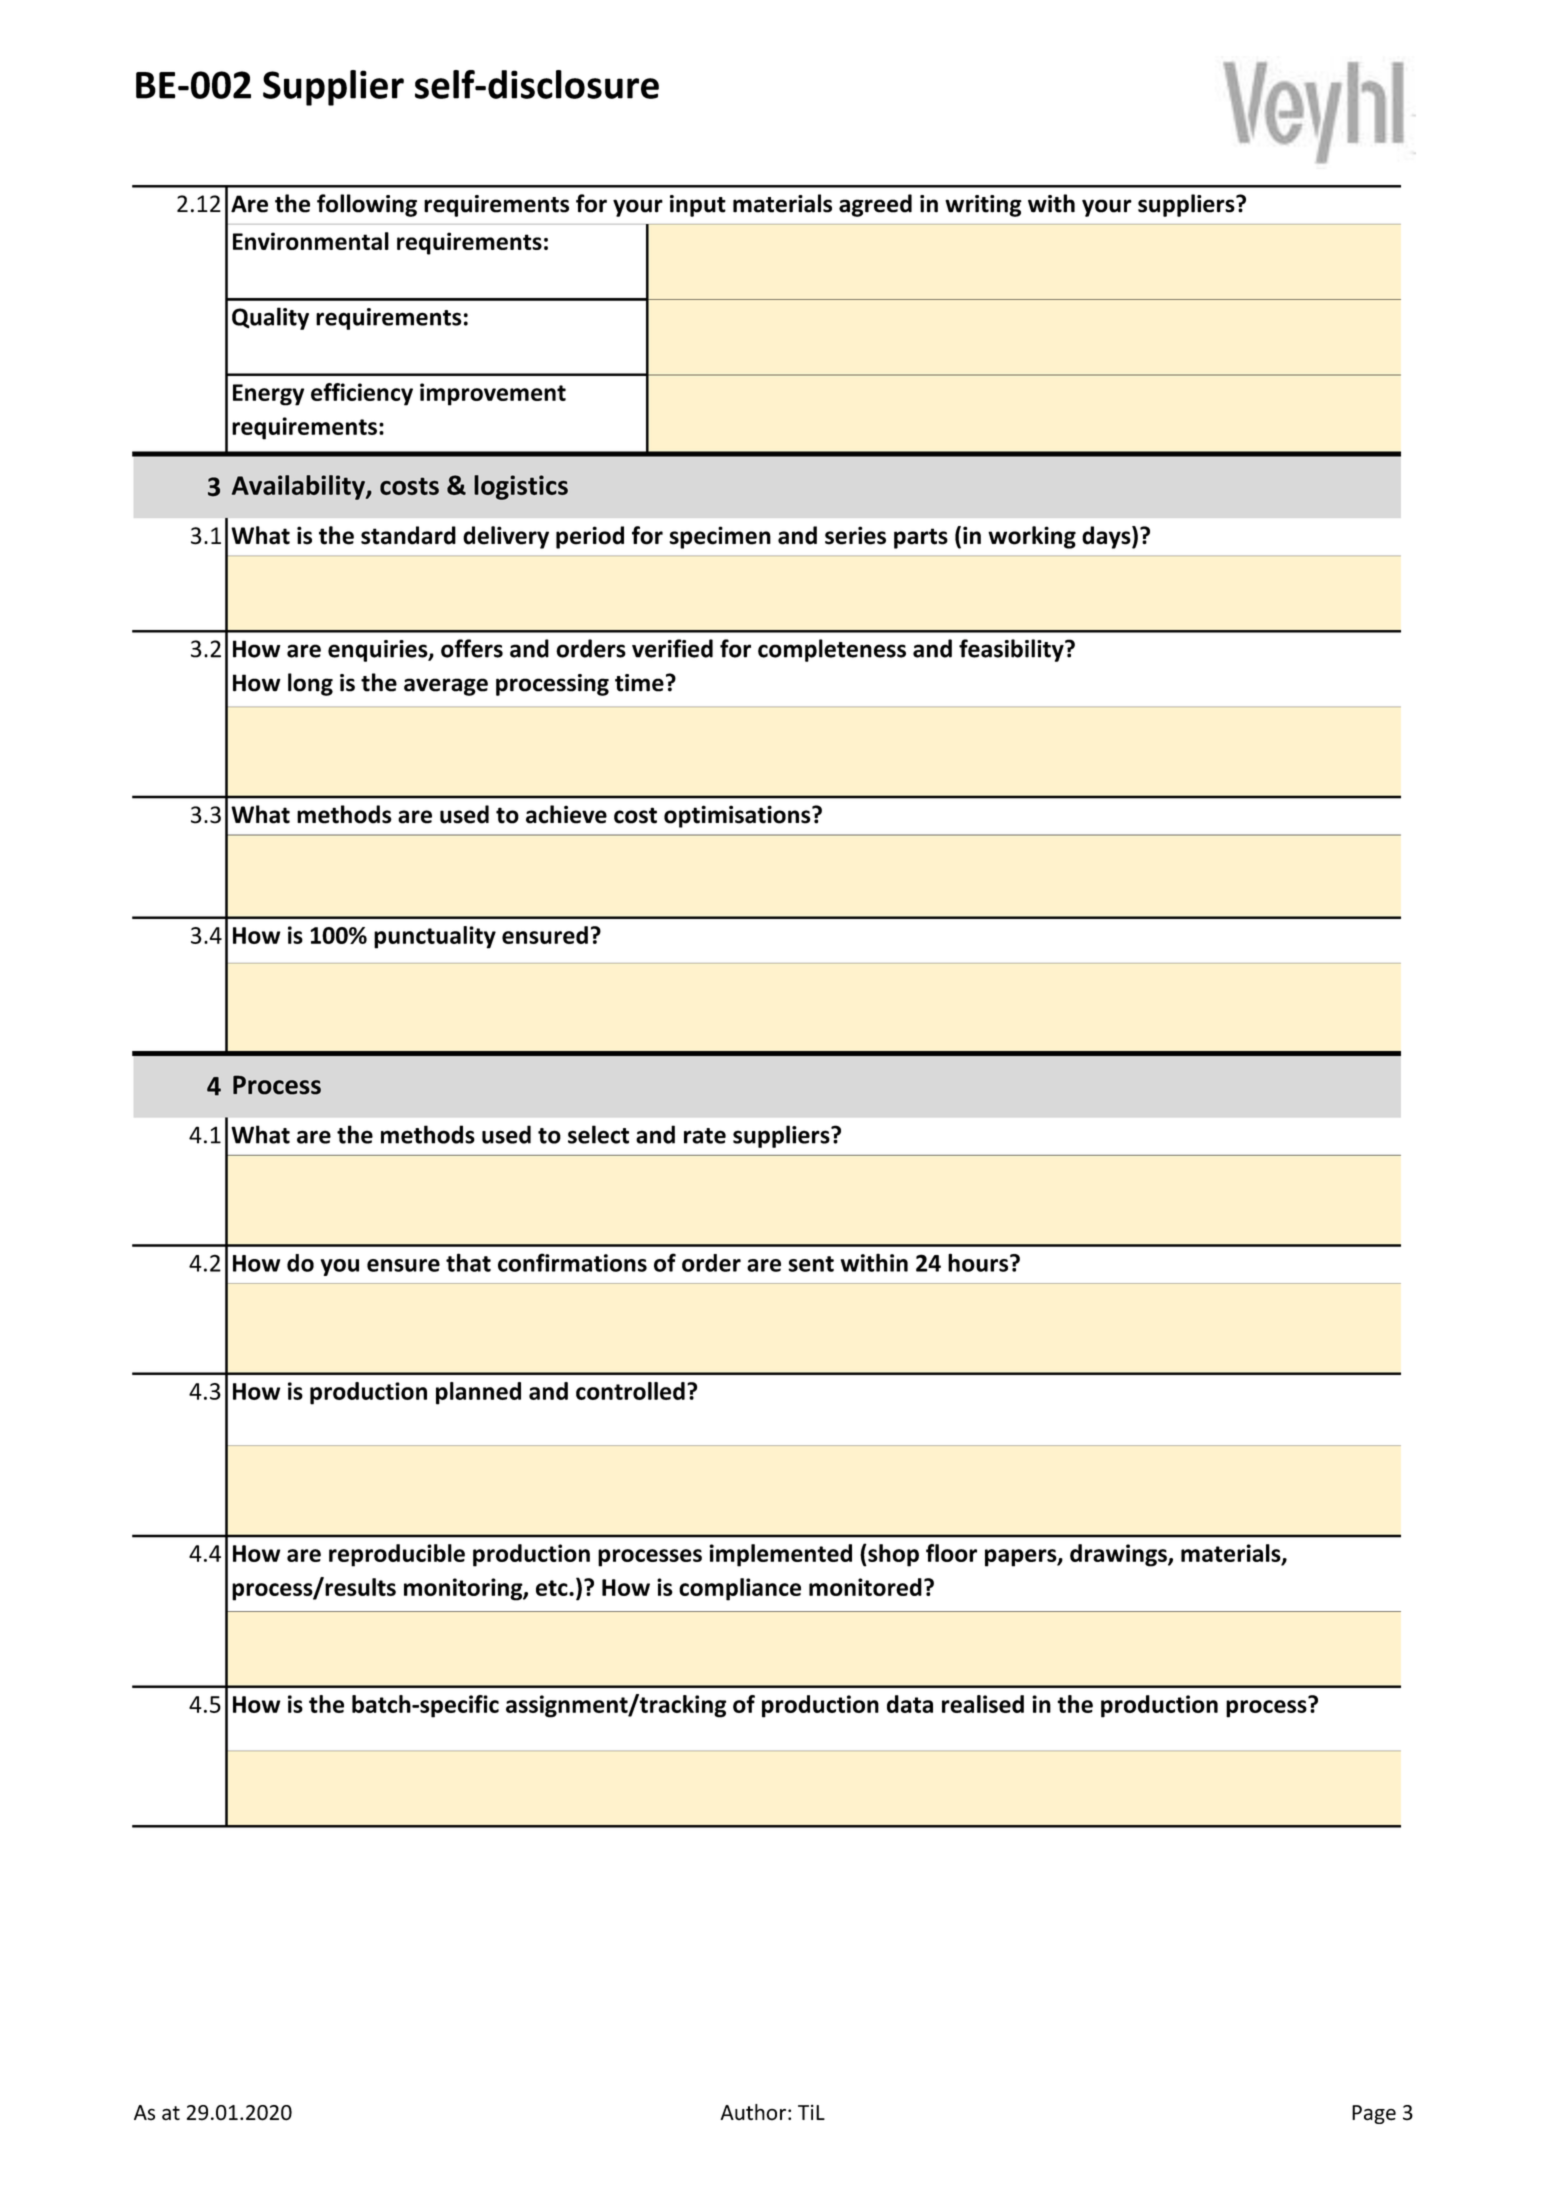  What do you see at coordinates (865, 1587) in the screenshot?
I see `monitored` at bounding box center [865, 1587].
